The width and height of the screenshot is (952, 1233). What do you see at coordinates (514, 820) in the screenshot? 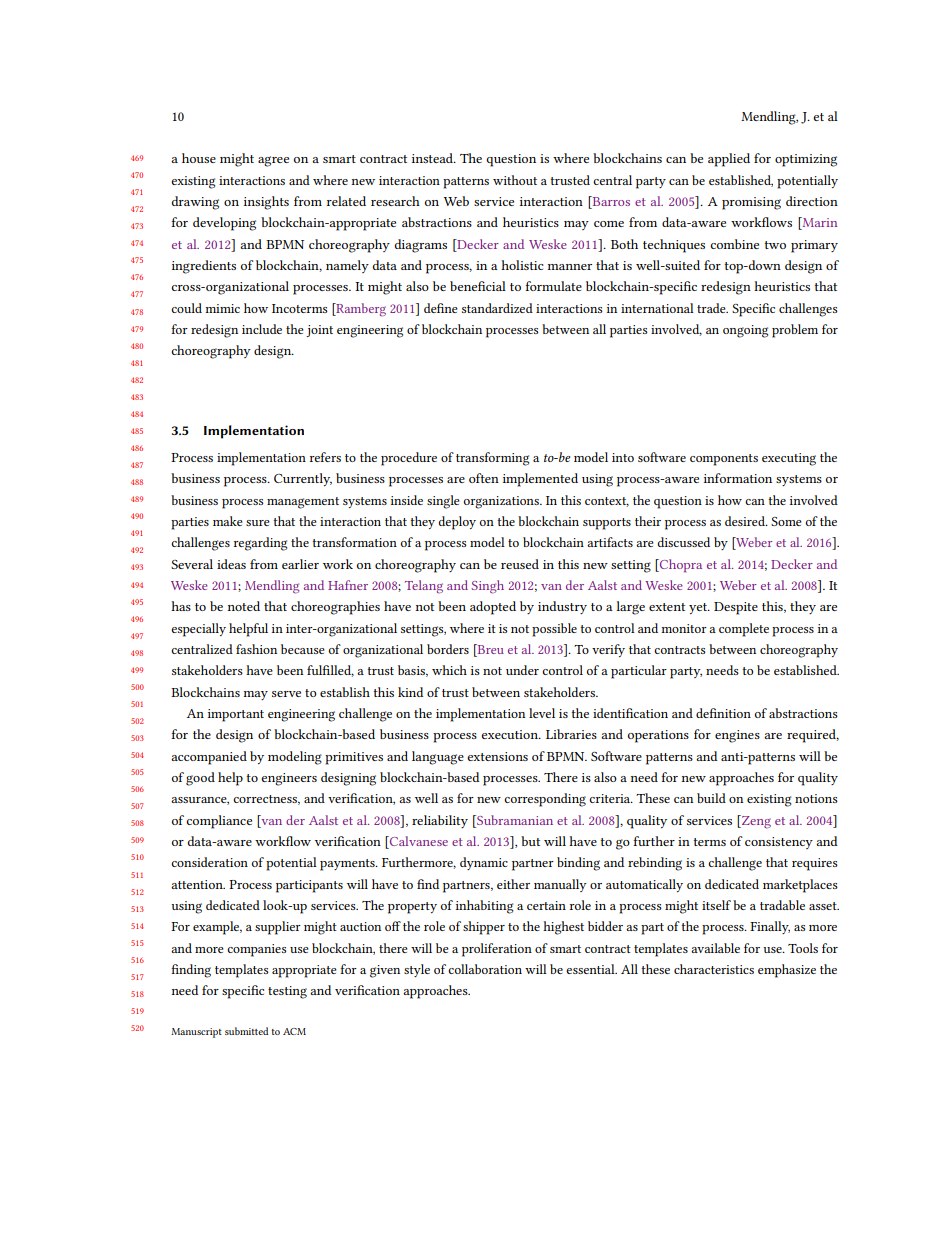
I see `Subramanian` at bounding box center [514, 820].
